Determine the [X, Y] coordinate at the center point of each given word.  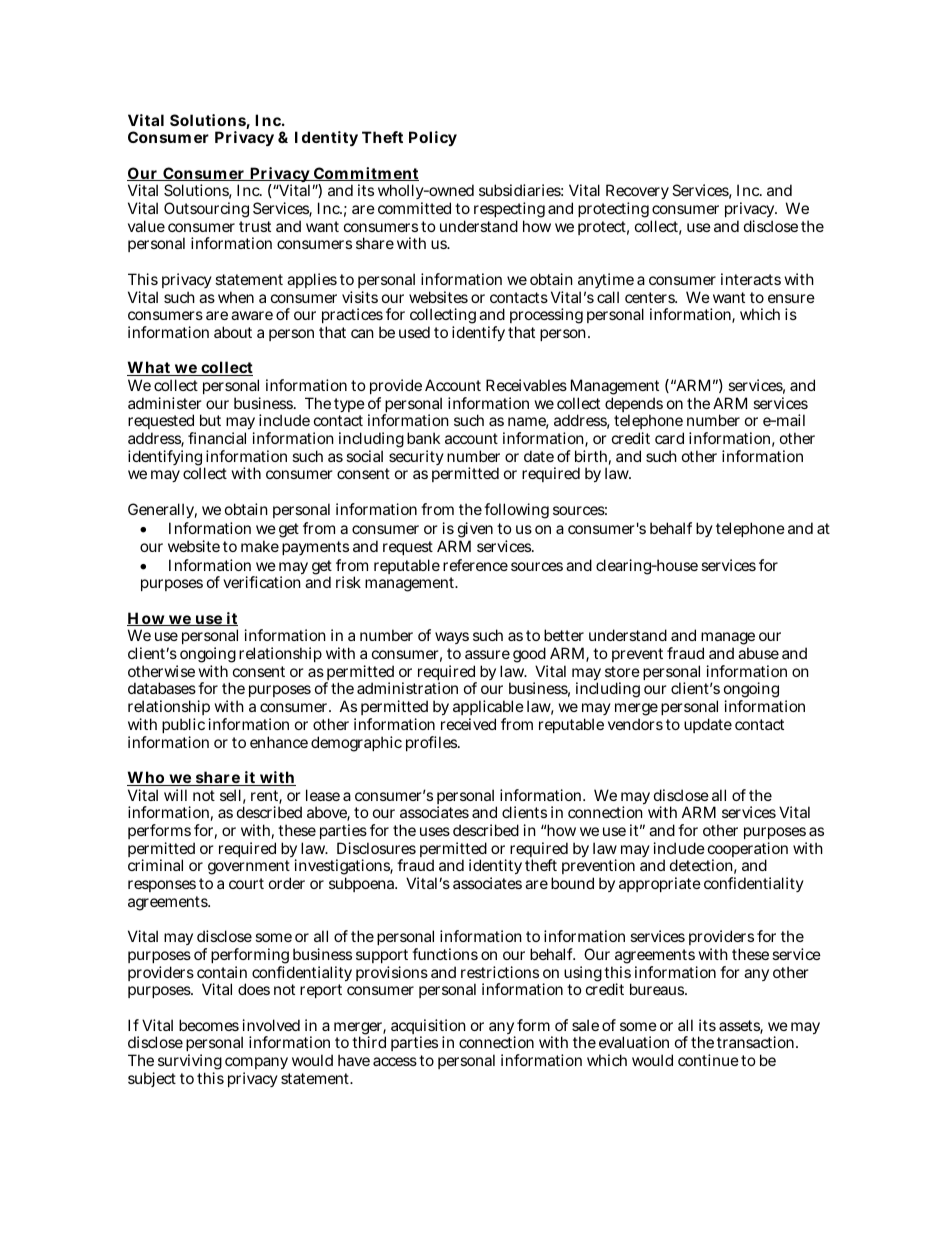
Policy [433, 138]
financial [217, 438]
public [183, 727]
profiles [433, 743]
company [256, 1065]
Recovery [637, 193]
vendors [635, 724]
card [669, 438]
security [415, 459]
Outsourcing [206, 210]
